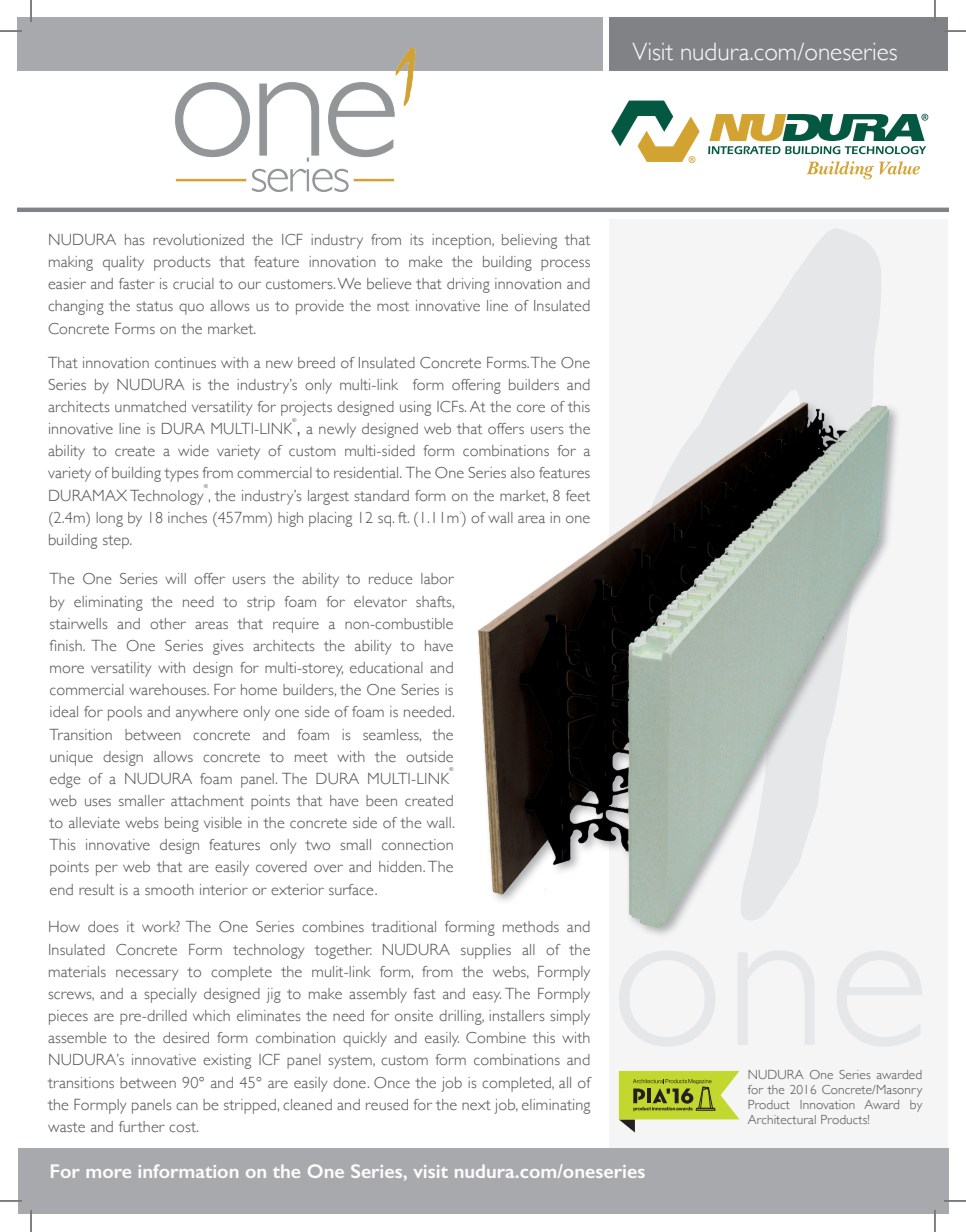 The height and width of the screenshot is (1232, 966). I want to click on quality, so click(123, 263).
